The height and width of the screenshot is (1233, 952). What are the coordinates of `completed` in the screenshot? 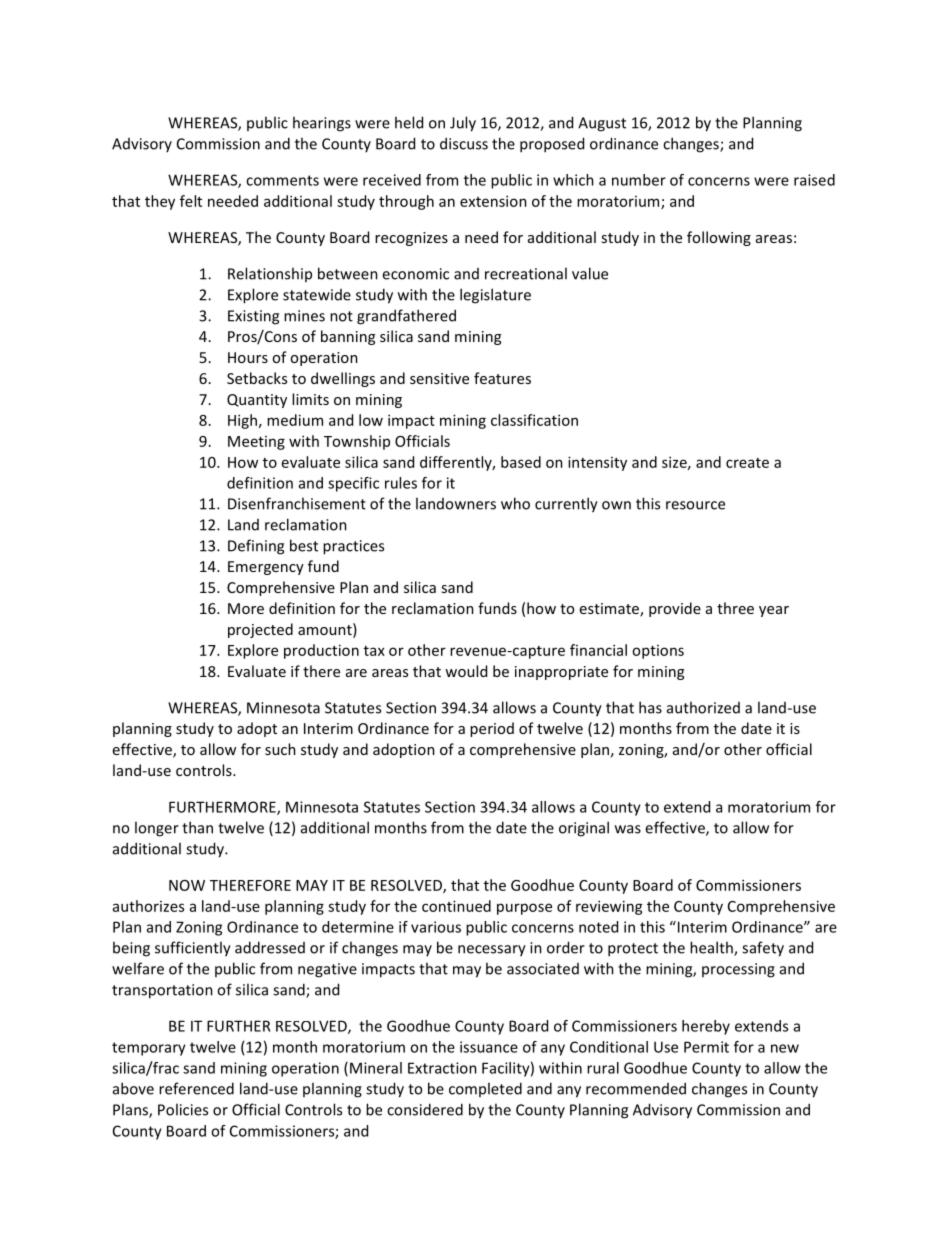 It's located at (485, 1089).
